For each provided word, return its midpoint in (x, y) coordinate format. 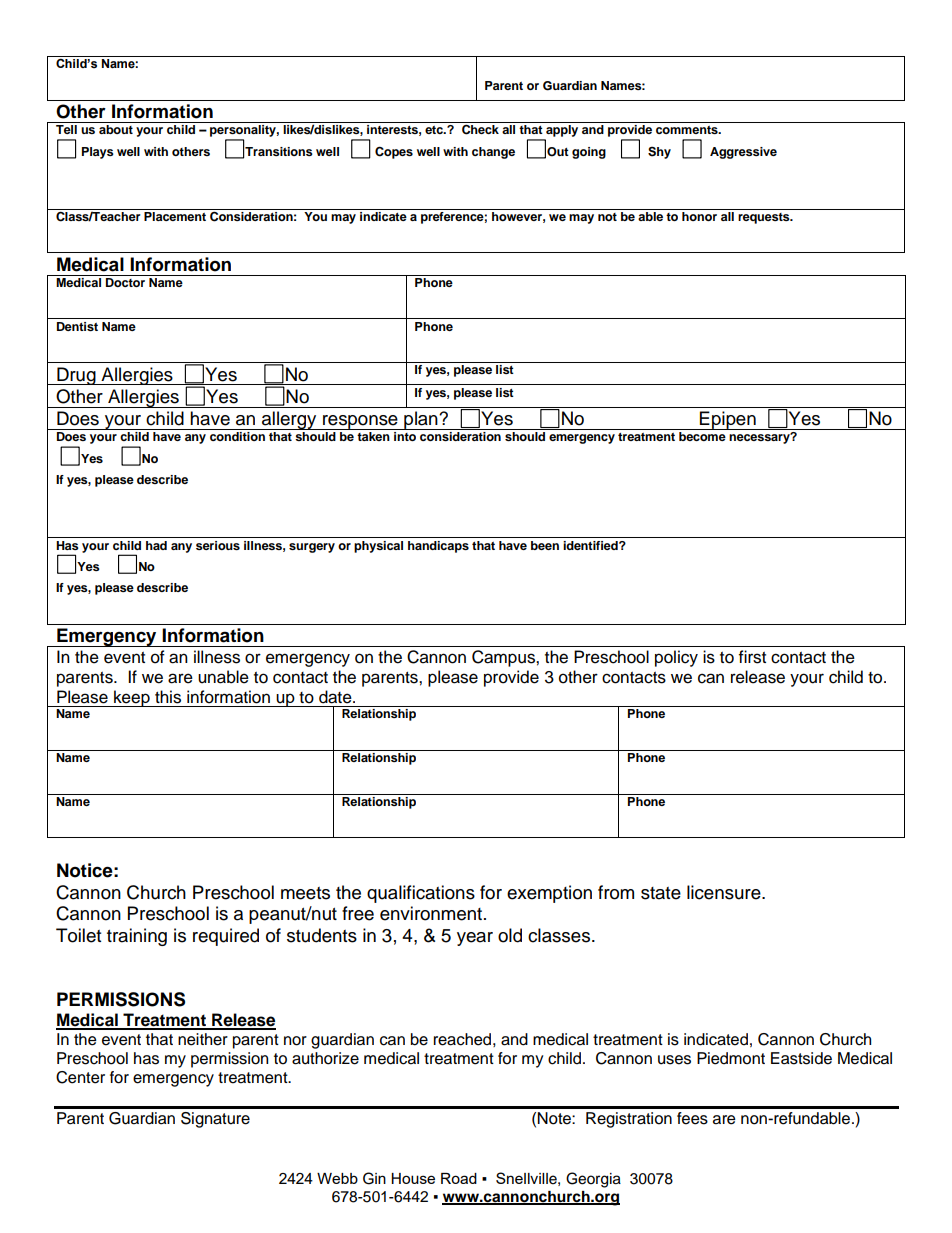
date (336, 697)
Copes (394, 152)
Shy (659, 152)
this (168, 697)
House (413, 1178)
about (116, 129)
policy (676, 658)
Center (80, 1077)
